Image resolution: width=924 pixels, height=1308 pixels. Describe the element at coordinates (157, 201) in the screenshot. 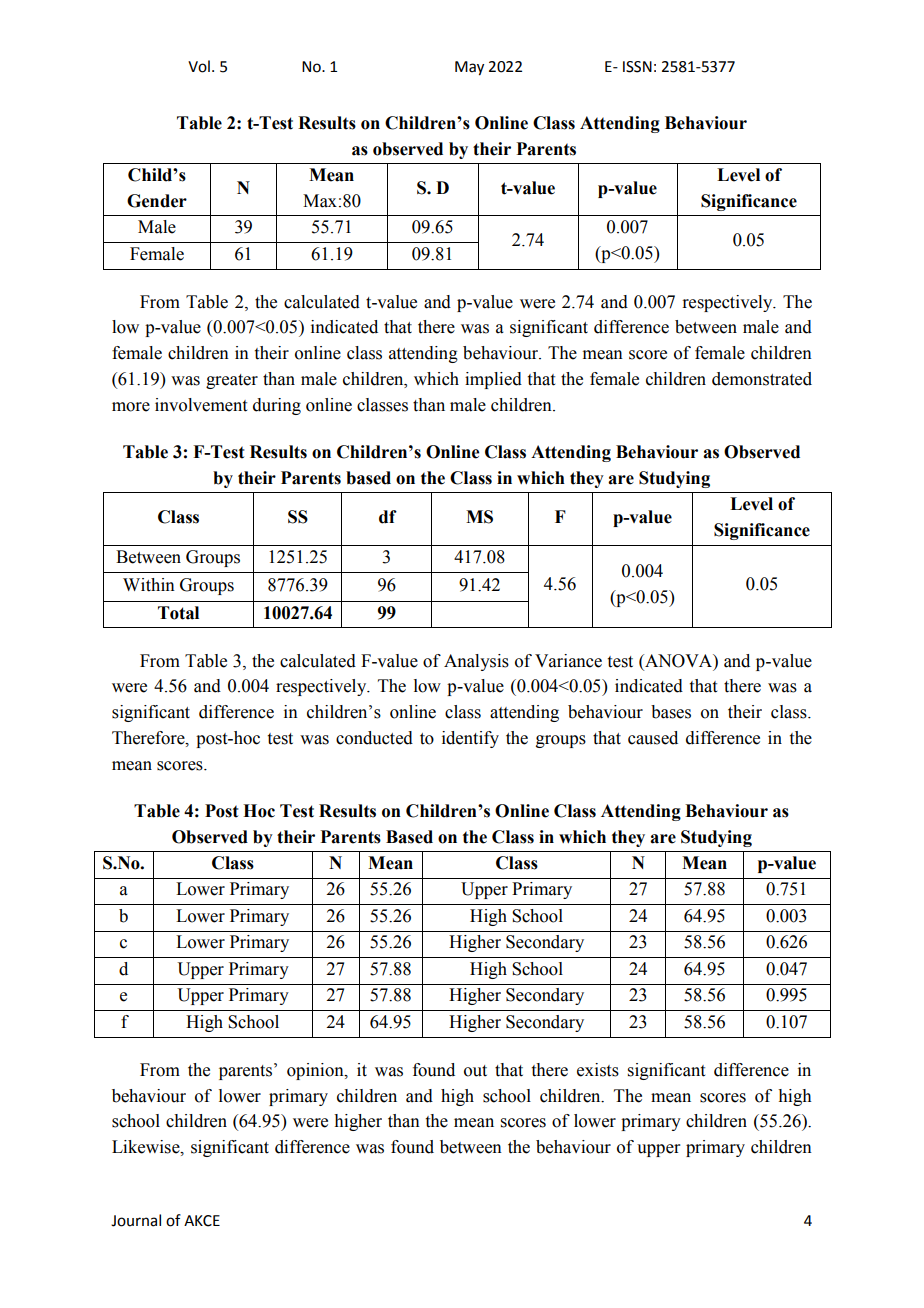

I see `Gender` at that location.
